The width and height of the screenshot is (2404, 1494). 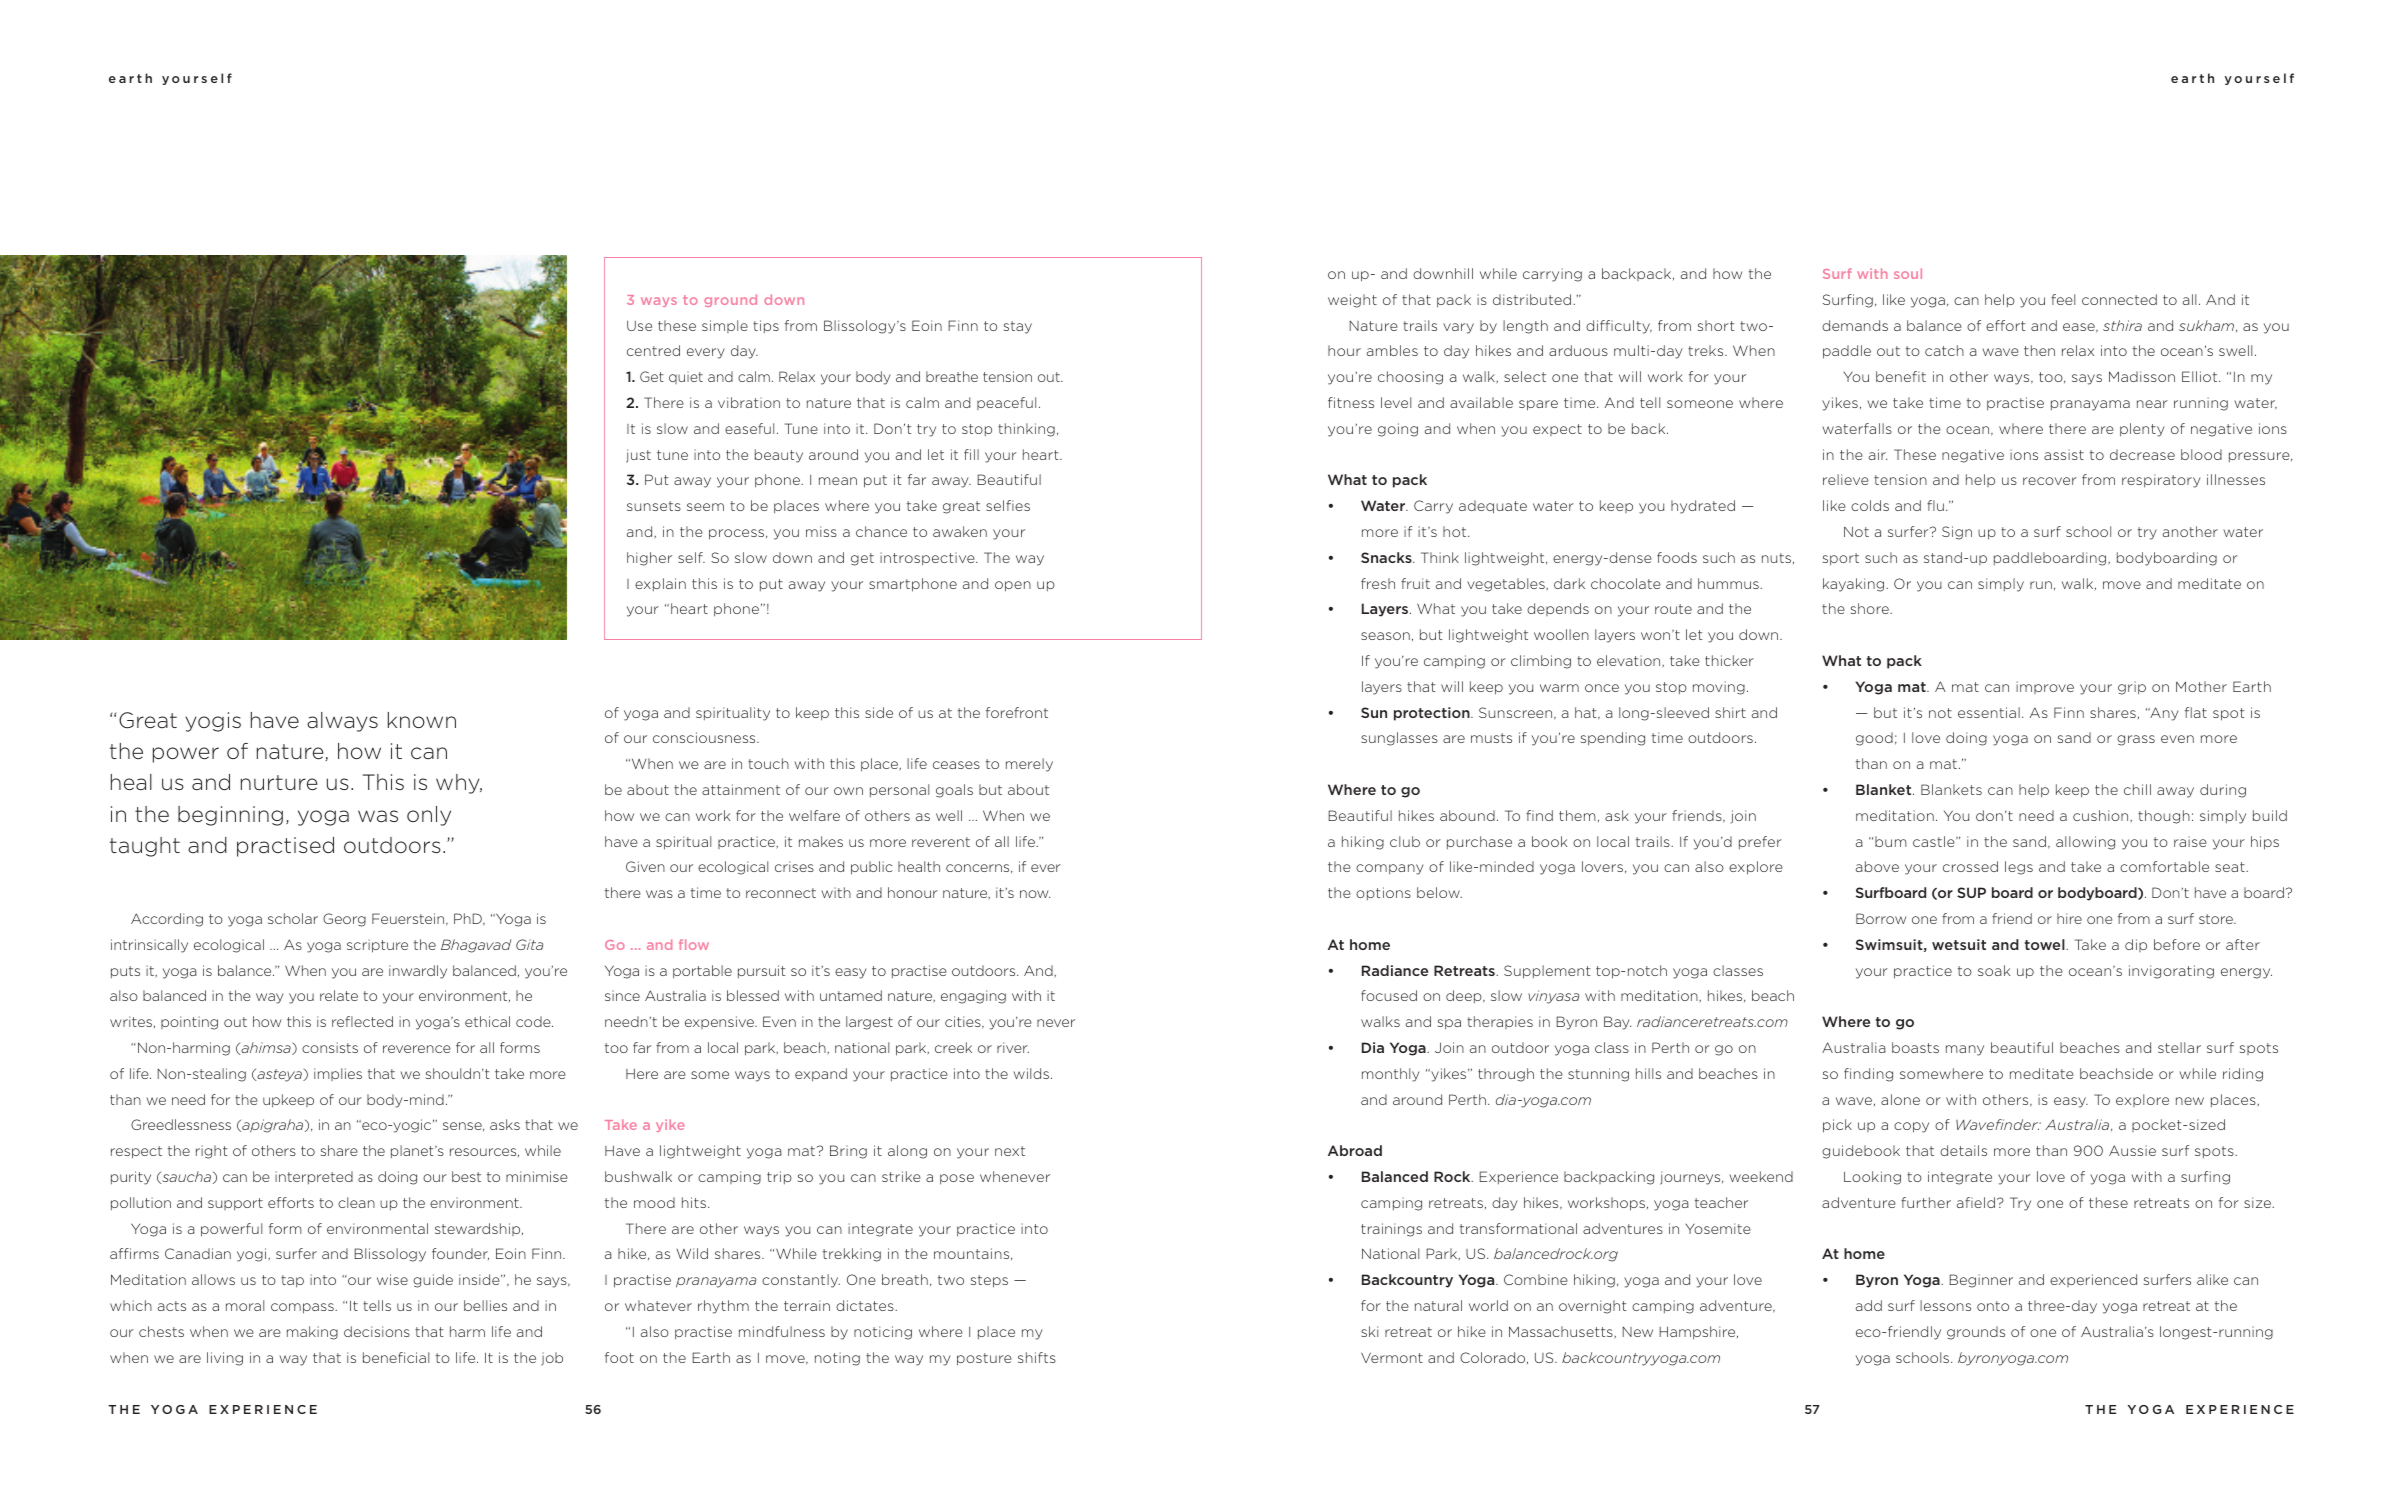 What do you see at coordinates (2085, 843) in the screenshot?
I see `allowing` at bounding box center [2085, 843].
